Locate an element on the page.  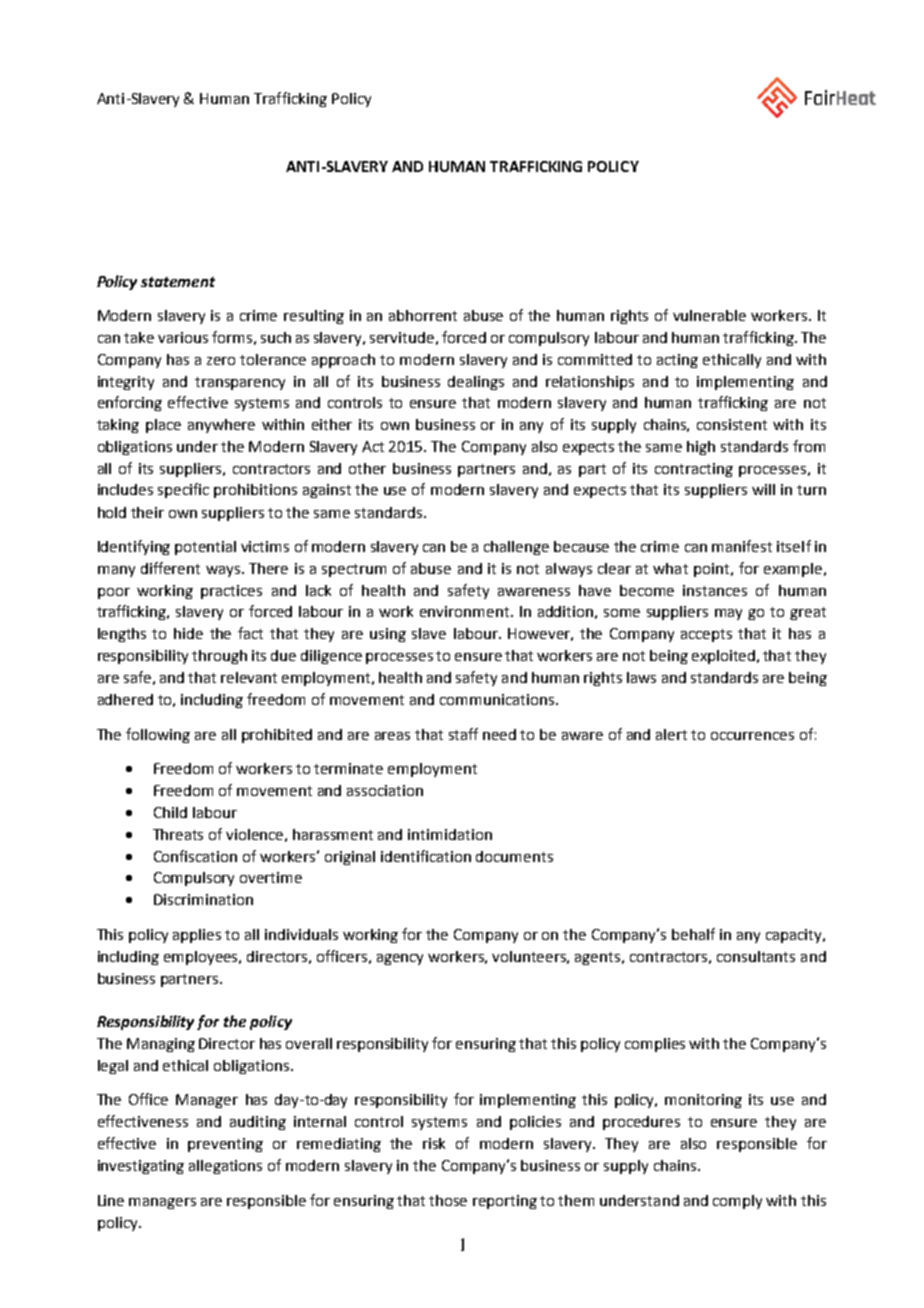
occurrences is located at coordinates (752, 736).
